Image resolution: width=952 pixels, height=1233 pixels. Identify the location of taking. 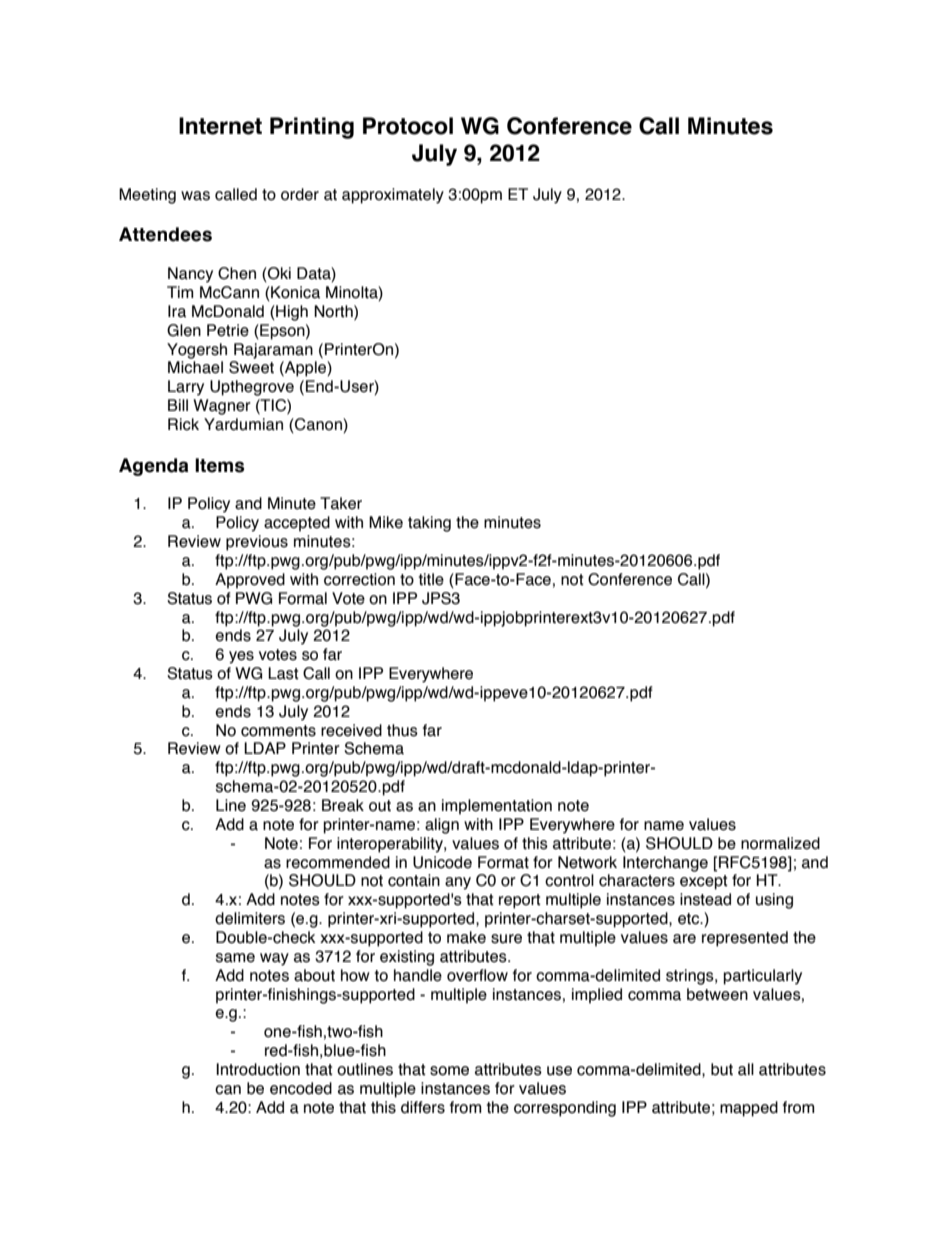
(429, 524).
